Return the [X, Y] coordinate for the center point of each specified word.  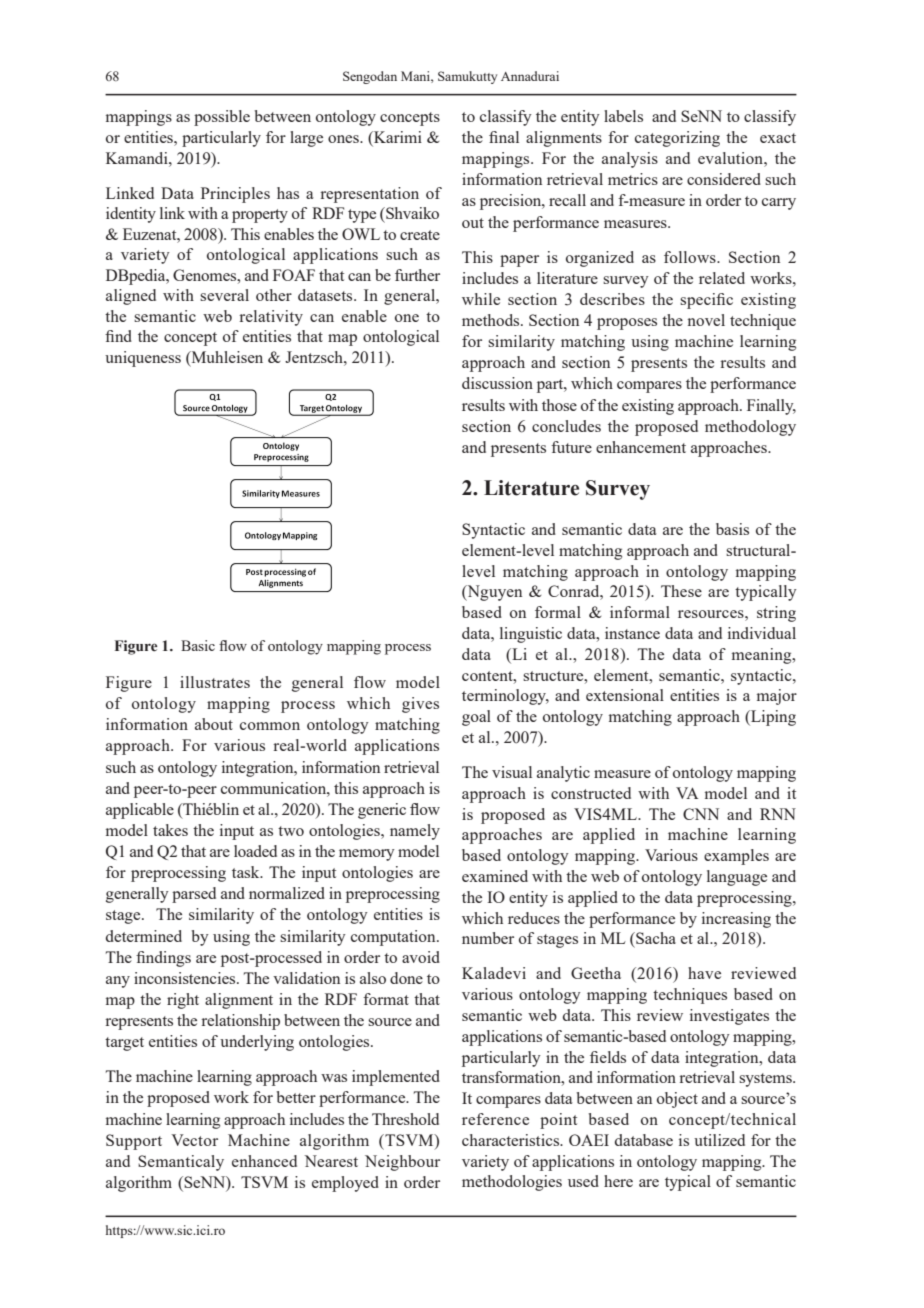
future [571, 447]
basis [732, 529]
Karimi [397, 138]
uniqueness [143, 359]
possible [222, 118]
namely [415, 832]
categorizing [677, 139]
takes [170, 830]
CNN [701, 814]
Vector [194, 1140]
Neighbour [402, 1163]
